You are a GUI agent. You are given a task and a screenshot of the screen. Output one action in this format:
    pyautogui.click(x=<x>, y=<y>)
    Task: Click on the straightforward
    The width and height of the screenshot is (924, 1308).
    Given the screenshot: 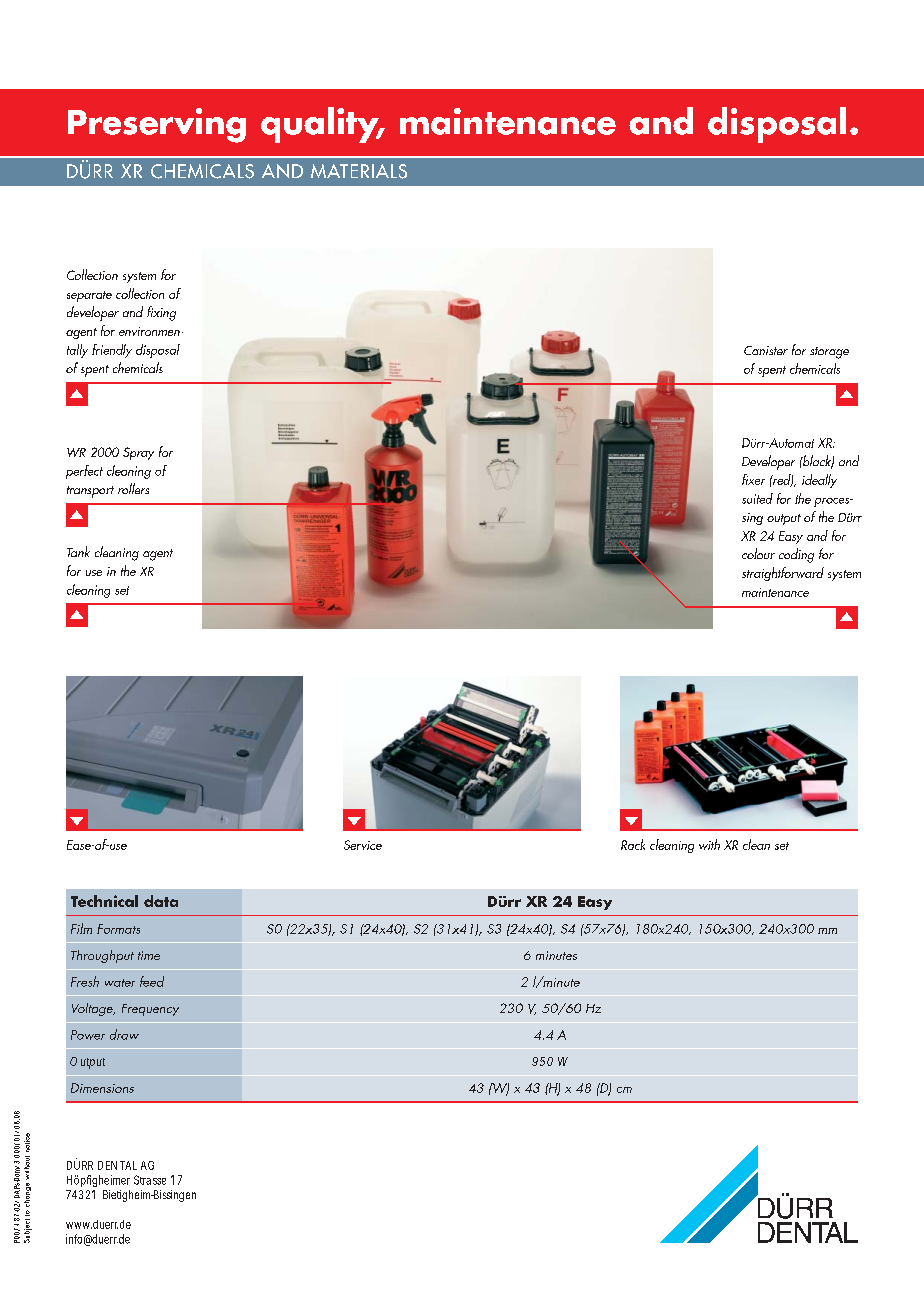 What is the action you would take?
    pyautogui.click(x=783, y=574)
